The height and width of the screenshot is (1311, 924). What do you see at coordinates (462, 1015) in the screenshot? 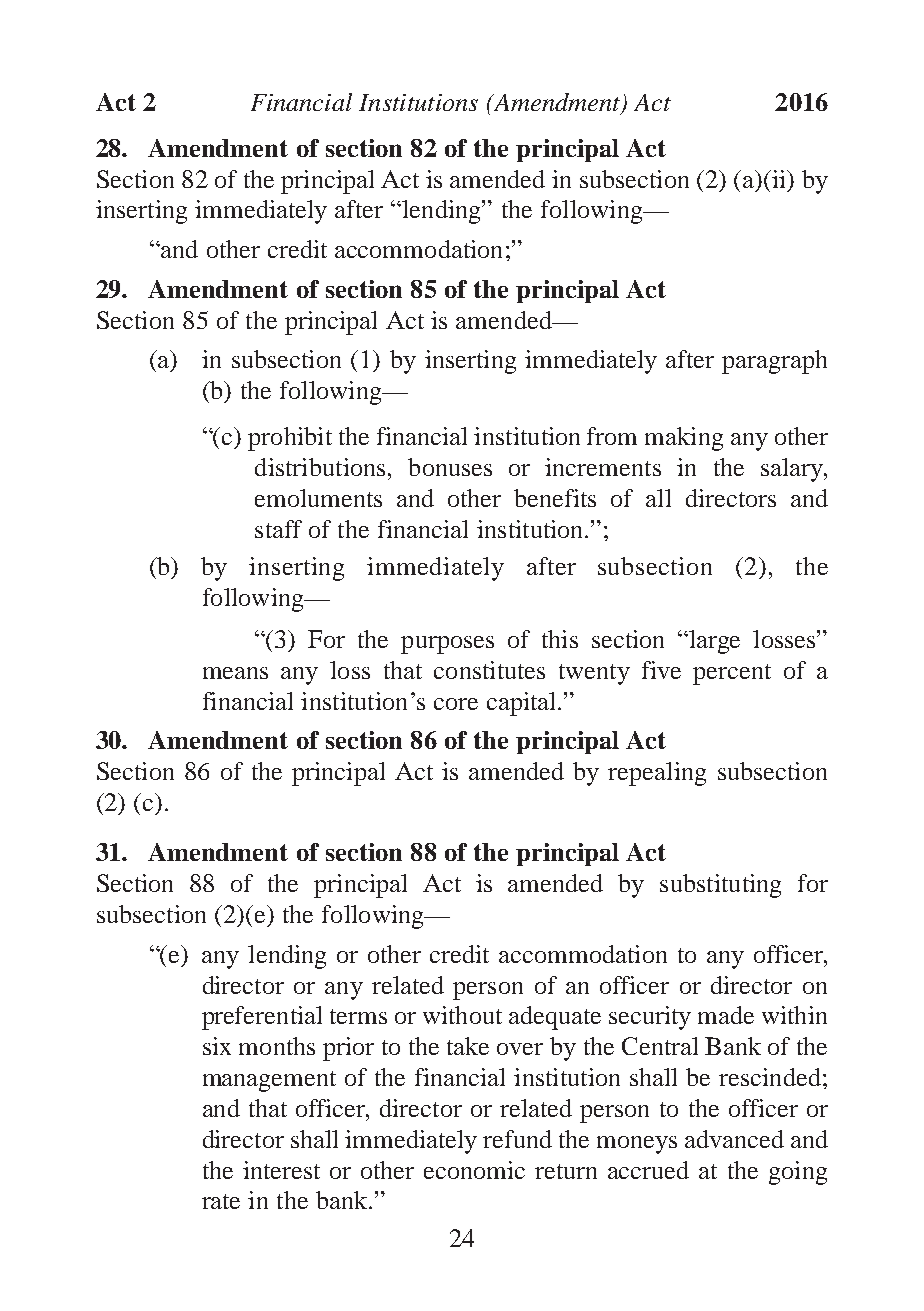
I see `without` at bounding box center [462, 1015].
